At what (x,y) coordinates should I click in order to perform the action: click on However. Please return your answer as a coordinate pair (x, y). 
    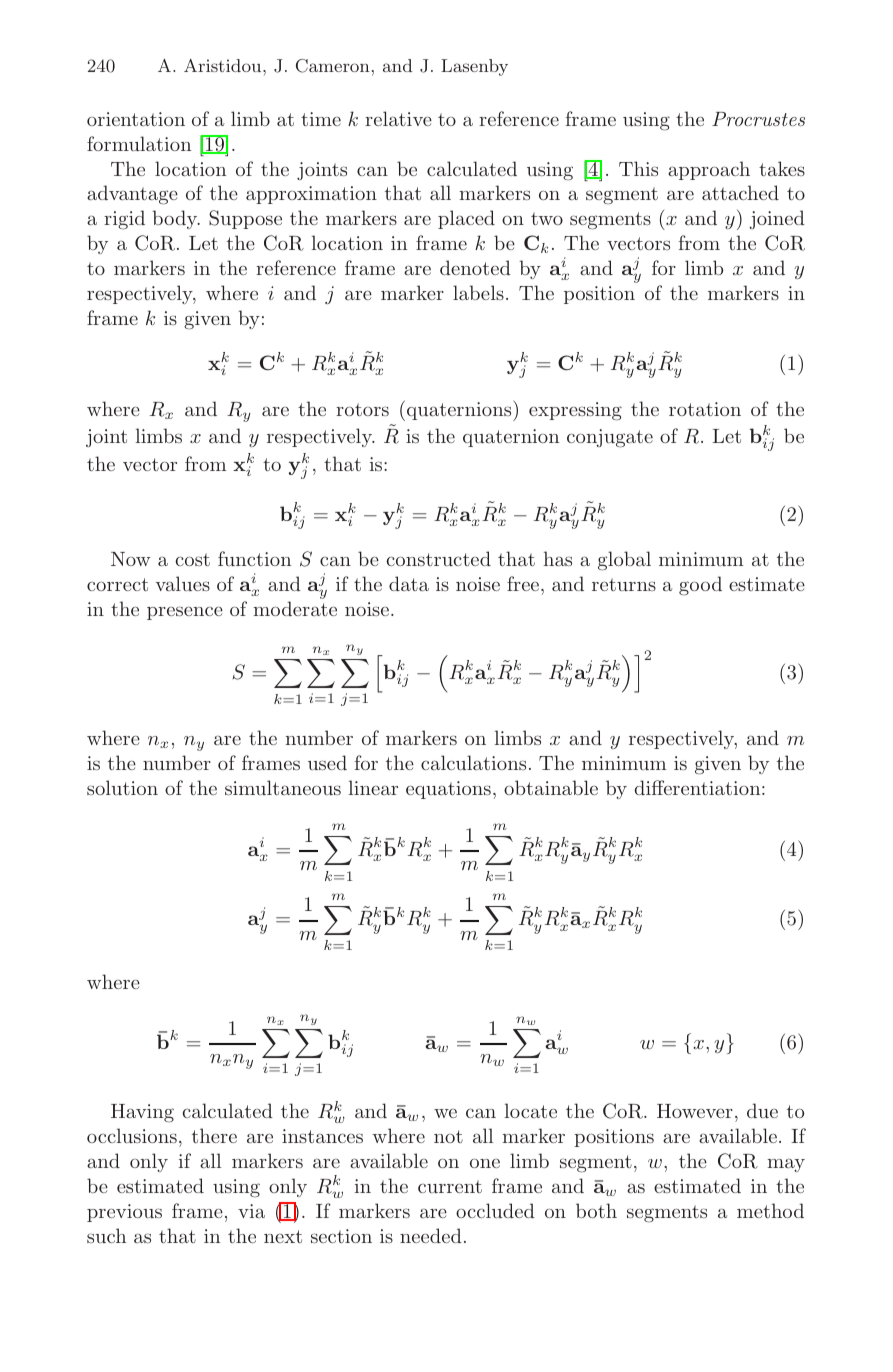
    Looking at the image, I should click on (695, 1111).
